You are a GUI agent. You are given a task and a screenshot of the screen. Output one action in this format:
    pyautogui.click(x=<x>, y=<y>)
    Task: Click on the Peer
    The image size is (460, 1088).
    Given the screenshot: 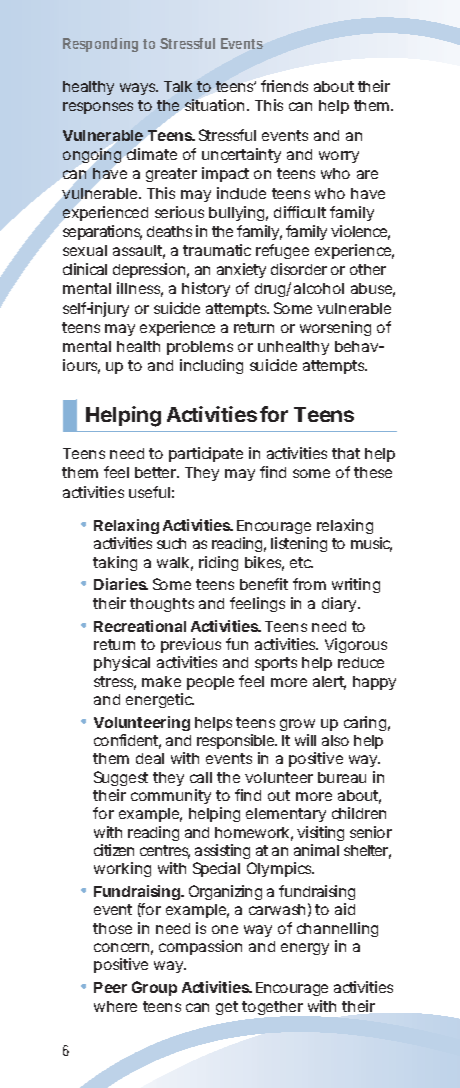 What is the action you would take?
    pyautogui.click(x=110, y=987)
